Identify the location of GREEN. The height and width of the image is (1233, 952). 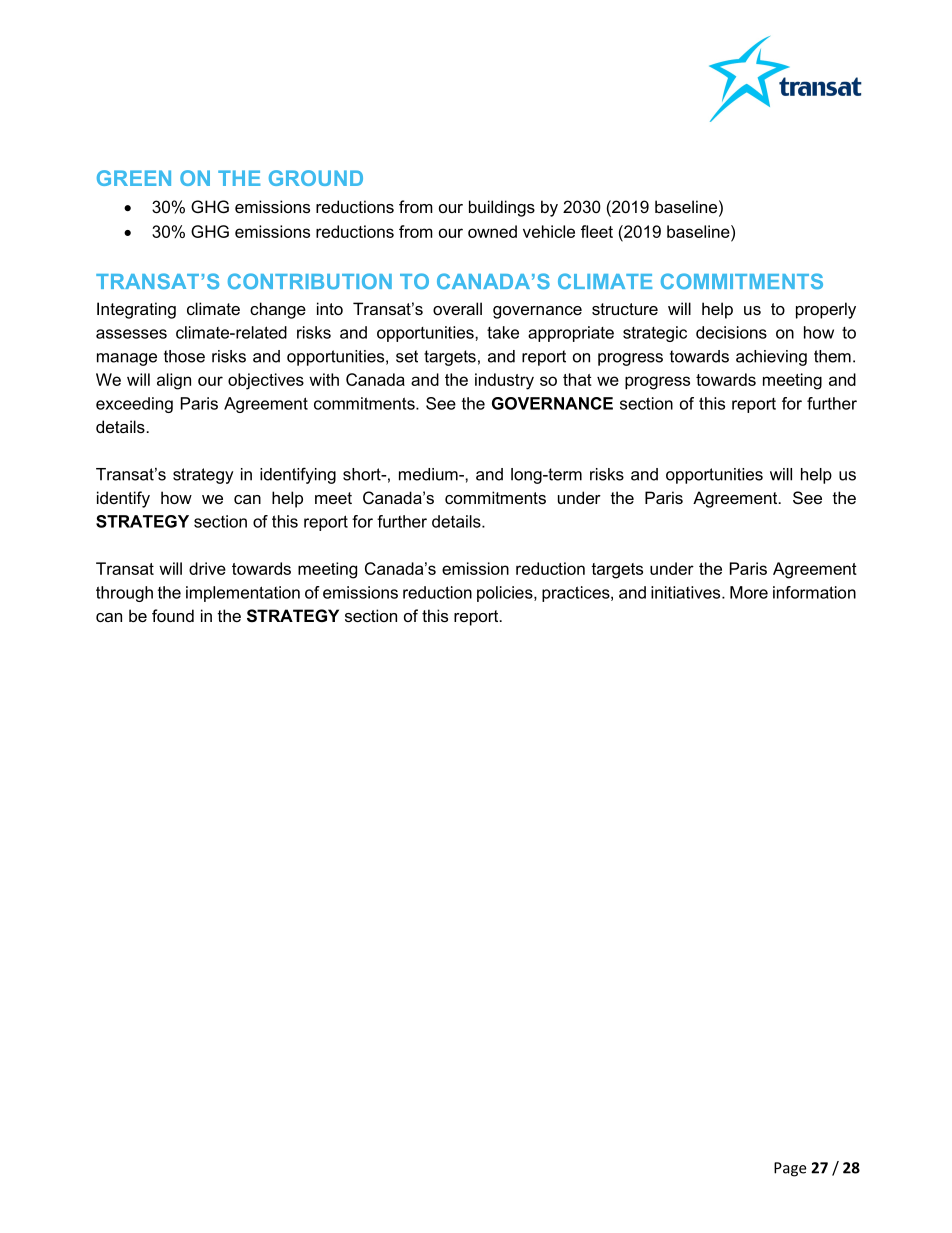
(134, 178).
